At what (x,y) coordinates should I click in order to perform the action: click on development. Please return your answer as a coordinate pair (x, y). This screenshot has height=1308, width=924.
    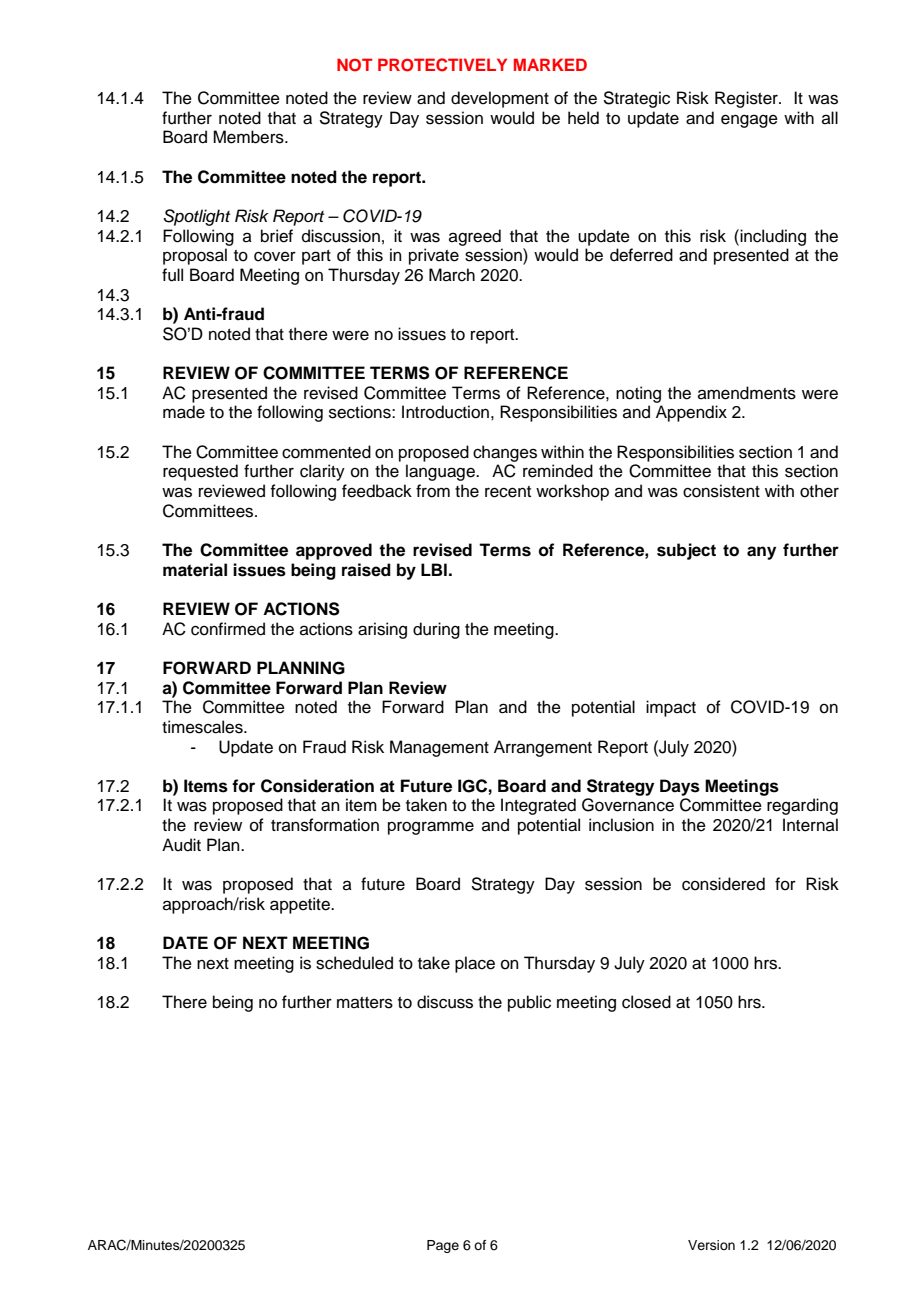
    Looking at the image, I should click on (500, 99).
